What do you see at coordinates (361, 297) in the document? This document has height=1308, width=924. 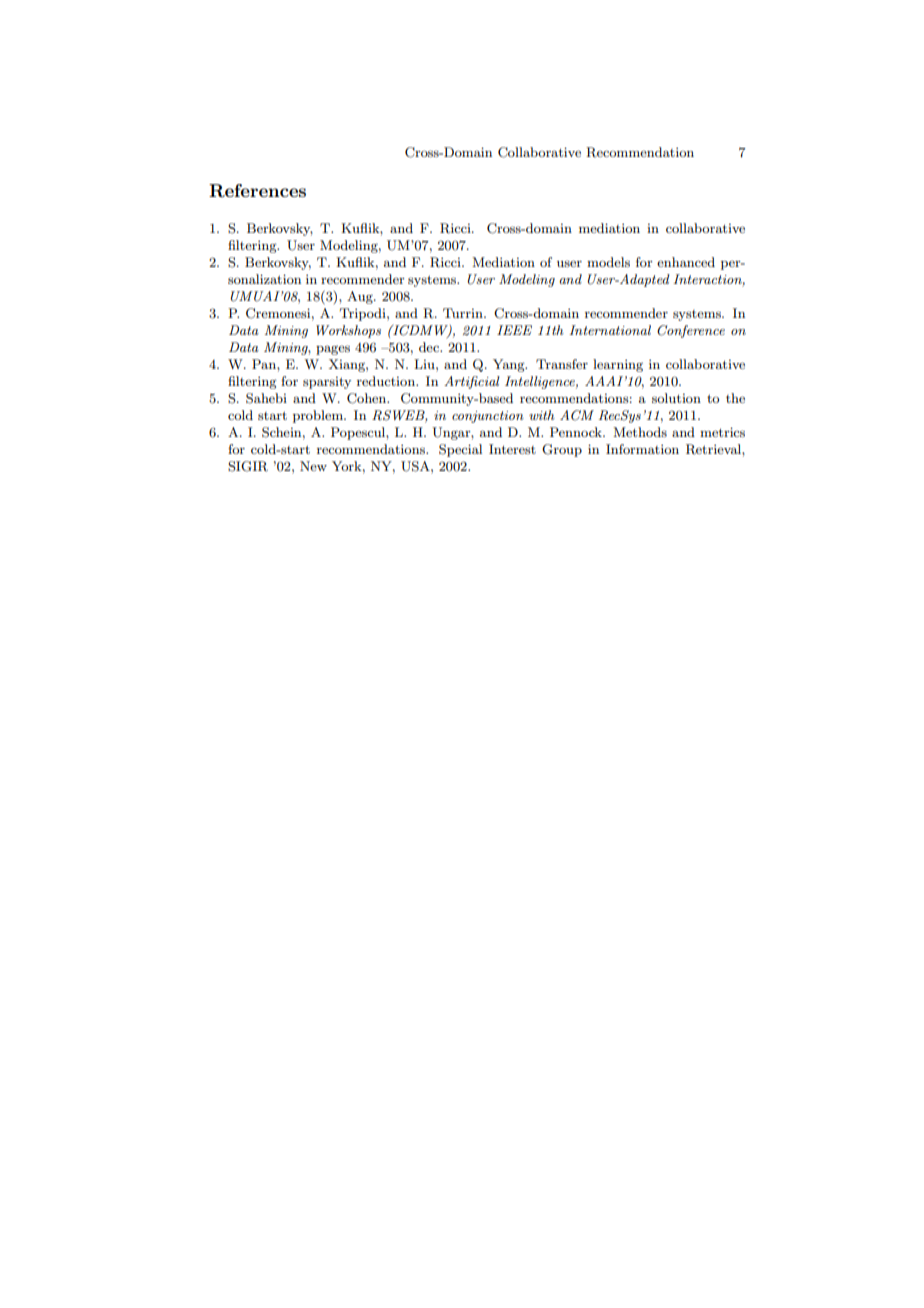 I see `Aug` at bounding box center [361, 297].
